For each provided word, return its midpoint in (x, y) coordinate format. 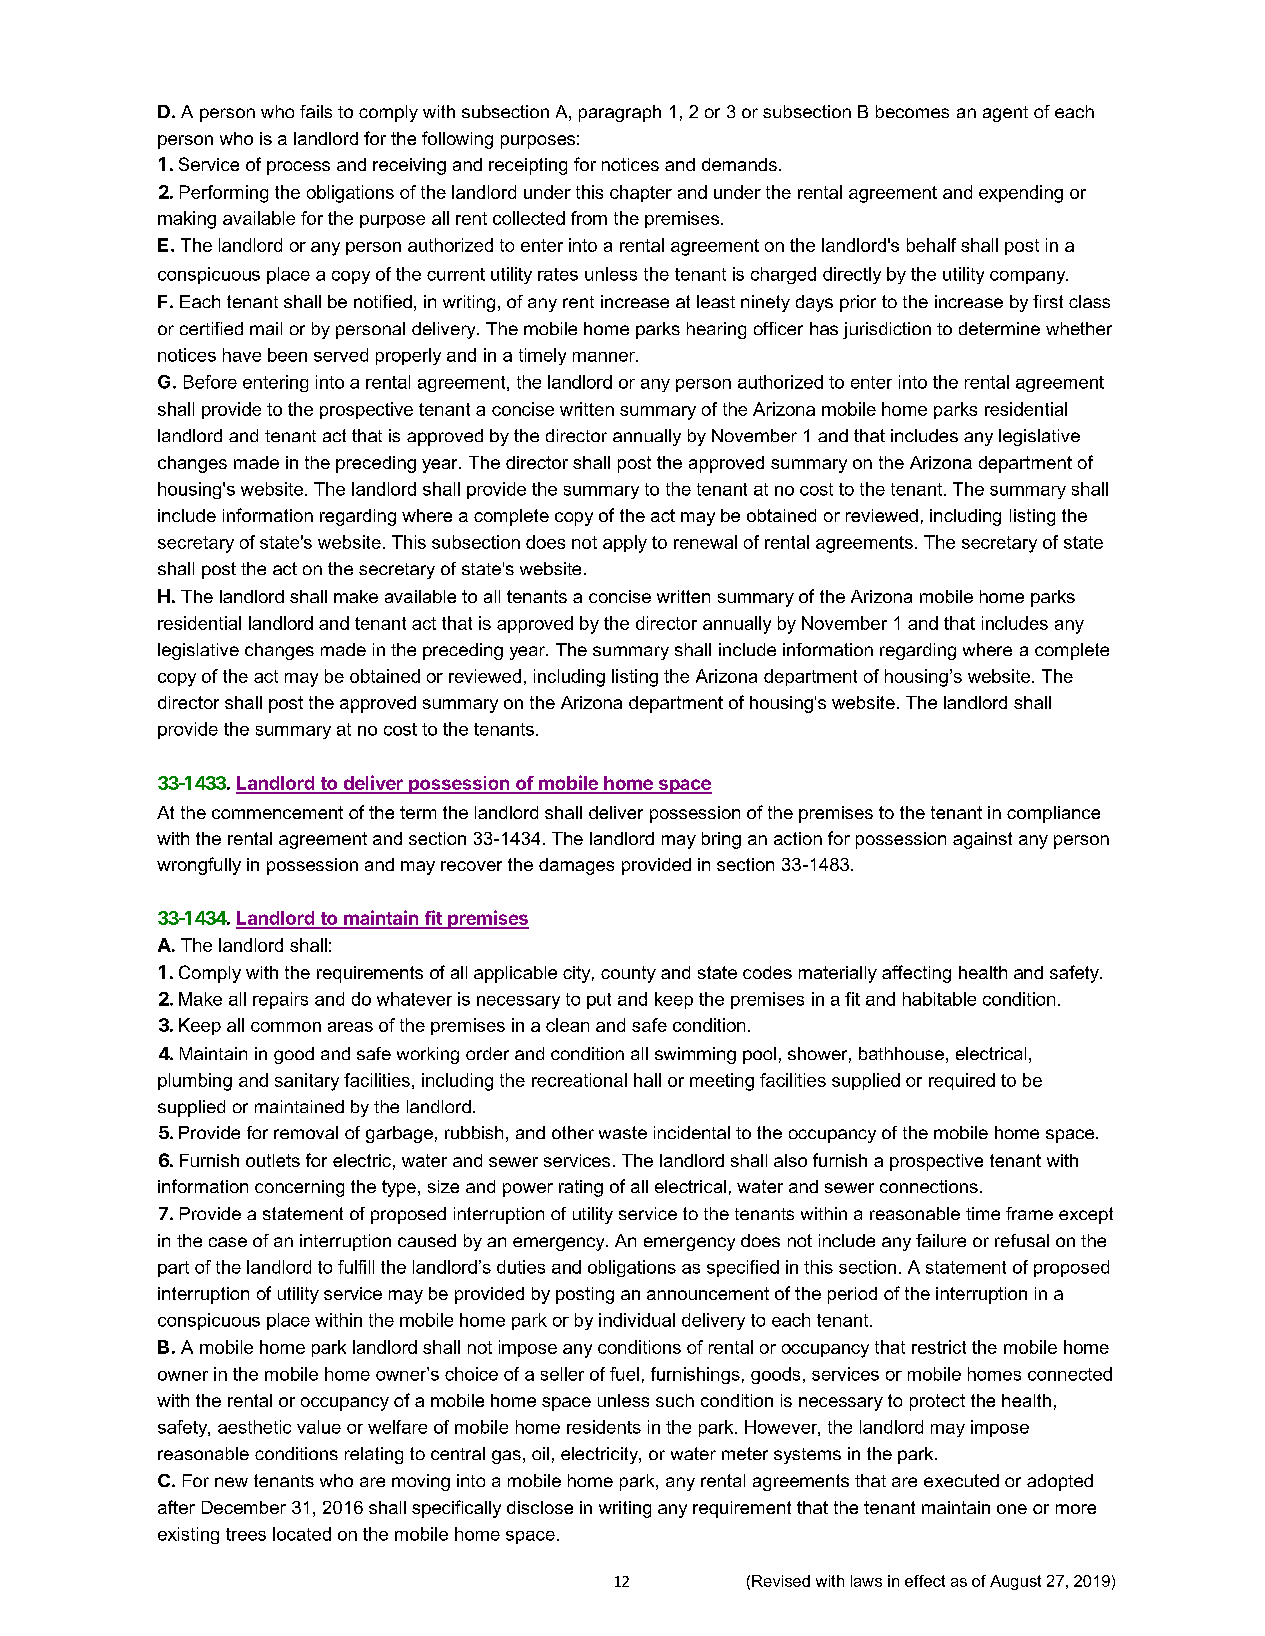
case (228, 1242)
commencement (277, 812)
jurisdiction (887, 330)
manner (605, 357)
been (287, 355)
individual (637, 1320)
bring (721, 840)
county (628, 974)
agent (1005, 114)
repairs (280, 1000)
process (298, 168)
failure (941, 1240)
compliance (1053, 814)
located (302, 1534)
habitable (939, 999)
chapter (641, 193)
